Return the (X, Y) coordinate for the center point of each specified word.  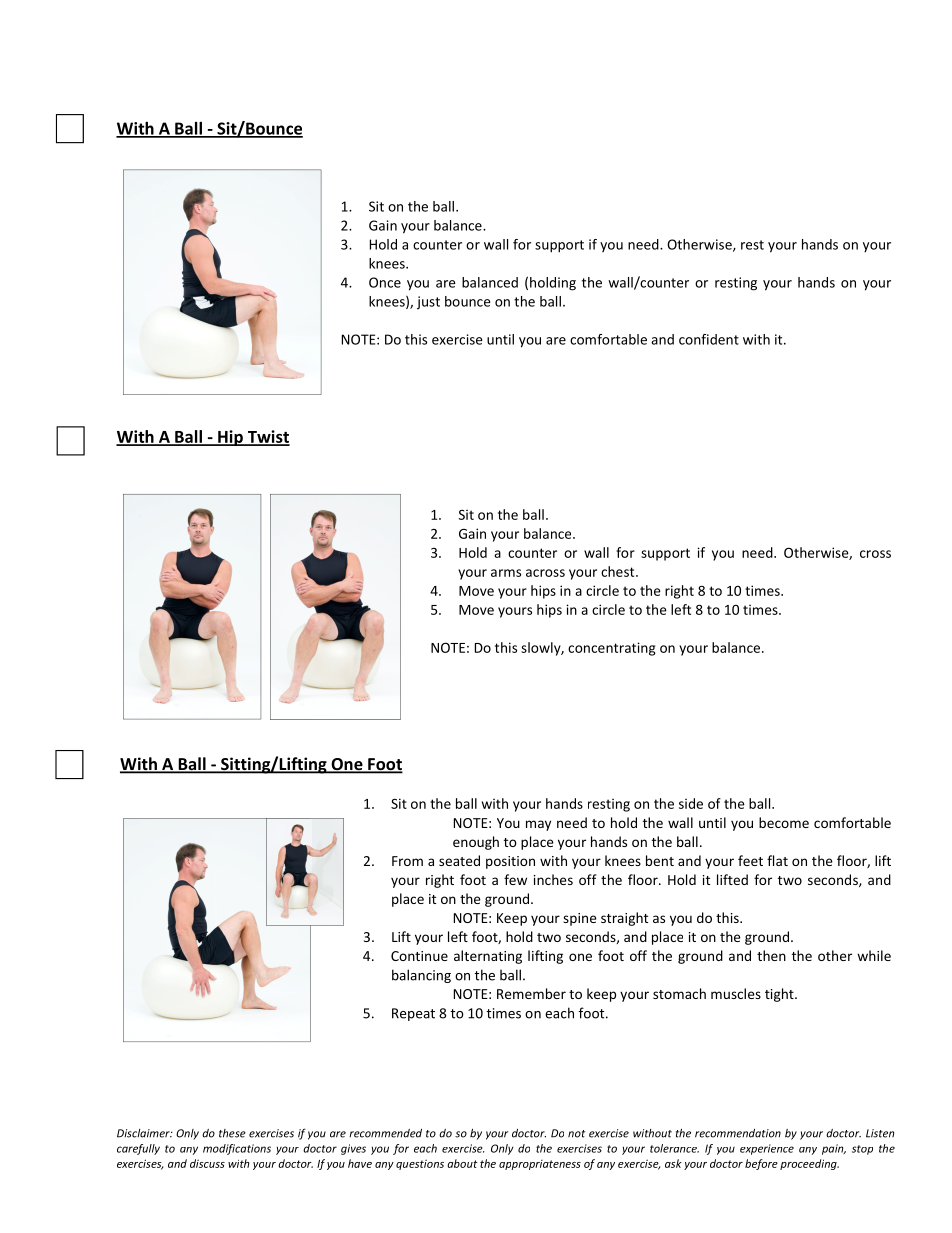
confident (709, 339)
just (428, 303)
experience (767, 1149)
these (232, 1133)
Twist (267, 437)
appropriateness (540, 1165)
